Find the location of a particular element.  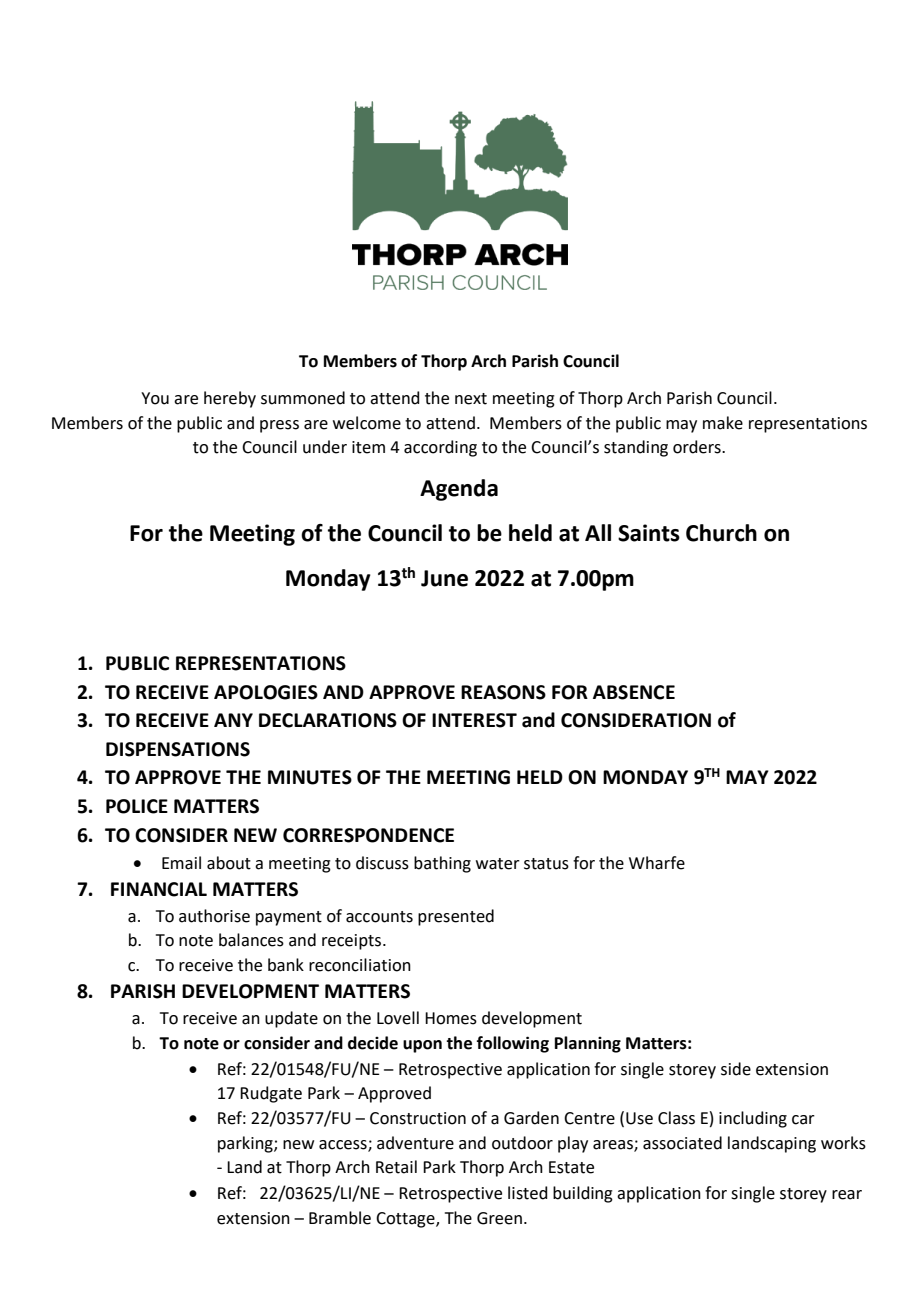

update is located at coordinates (291, 1019).
